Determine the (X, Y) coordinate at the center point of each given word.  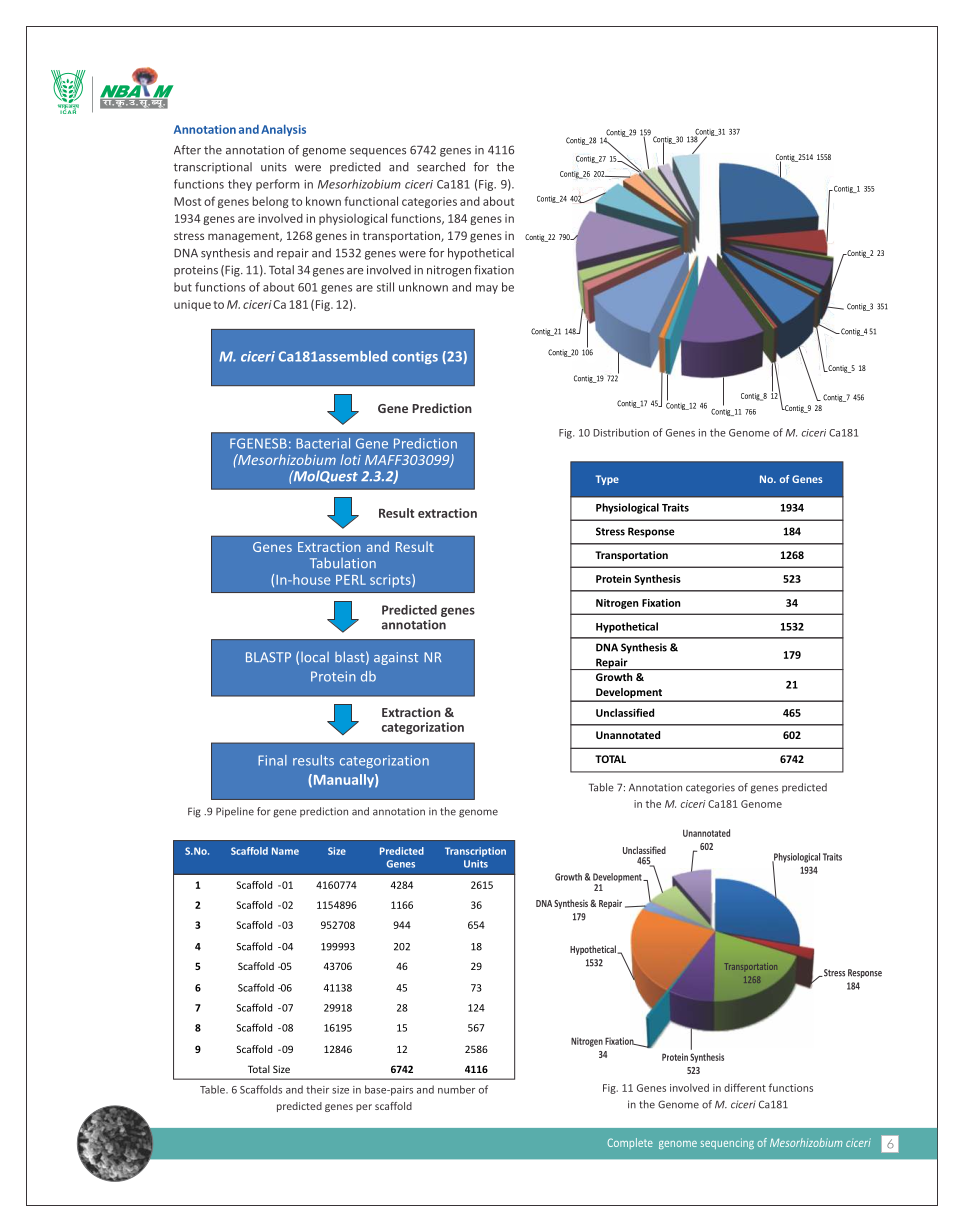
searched (441, 167)
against (396, 658)
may (487, 289)
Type (607, 480)
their (317, 1089)
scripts (391, 581)
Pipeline (235, 812)
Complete (630, 1143)
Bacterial (323, 443)
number (456, 1089)
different (745, 1087)
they (240, 185)
